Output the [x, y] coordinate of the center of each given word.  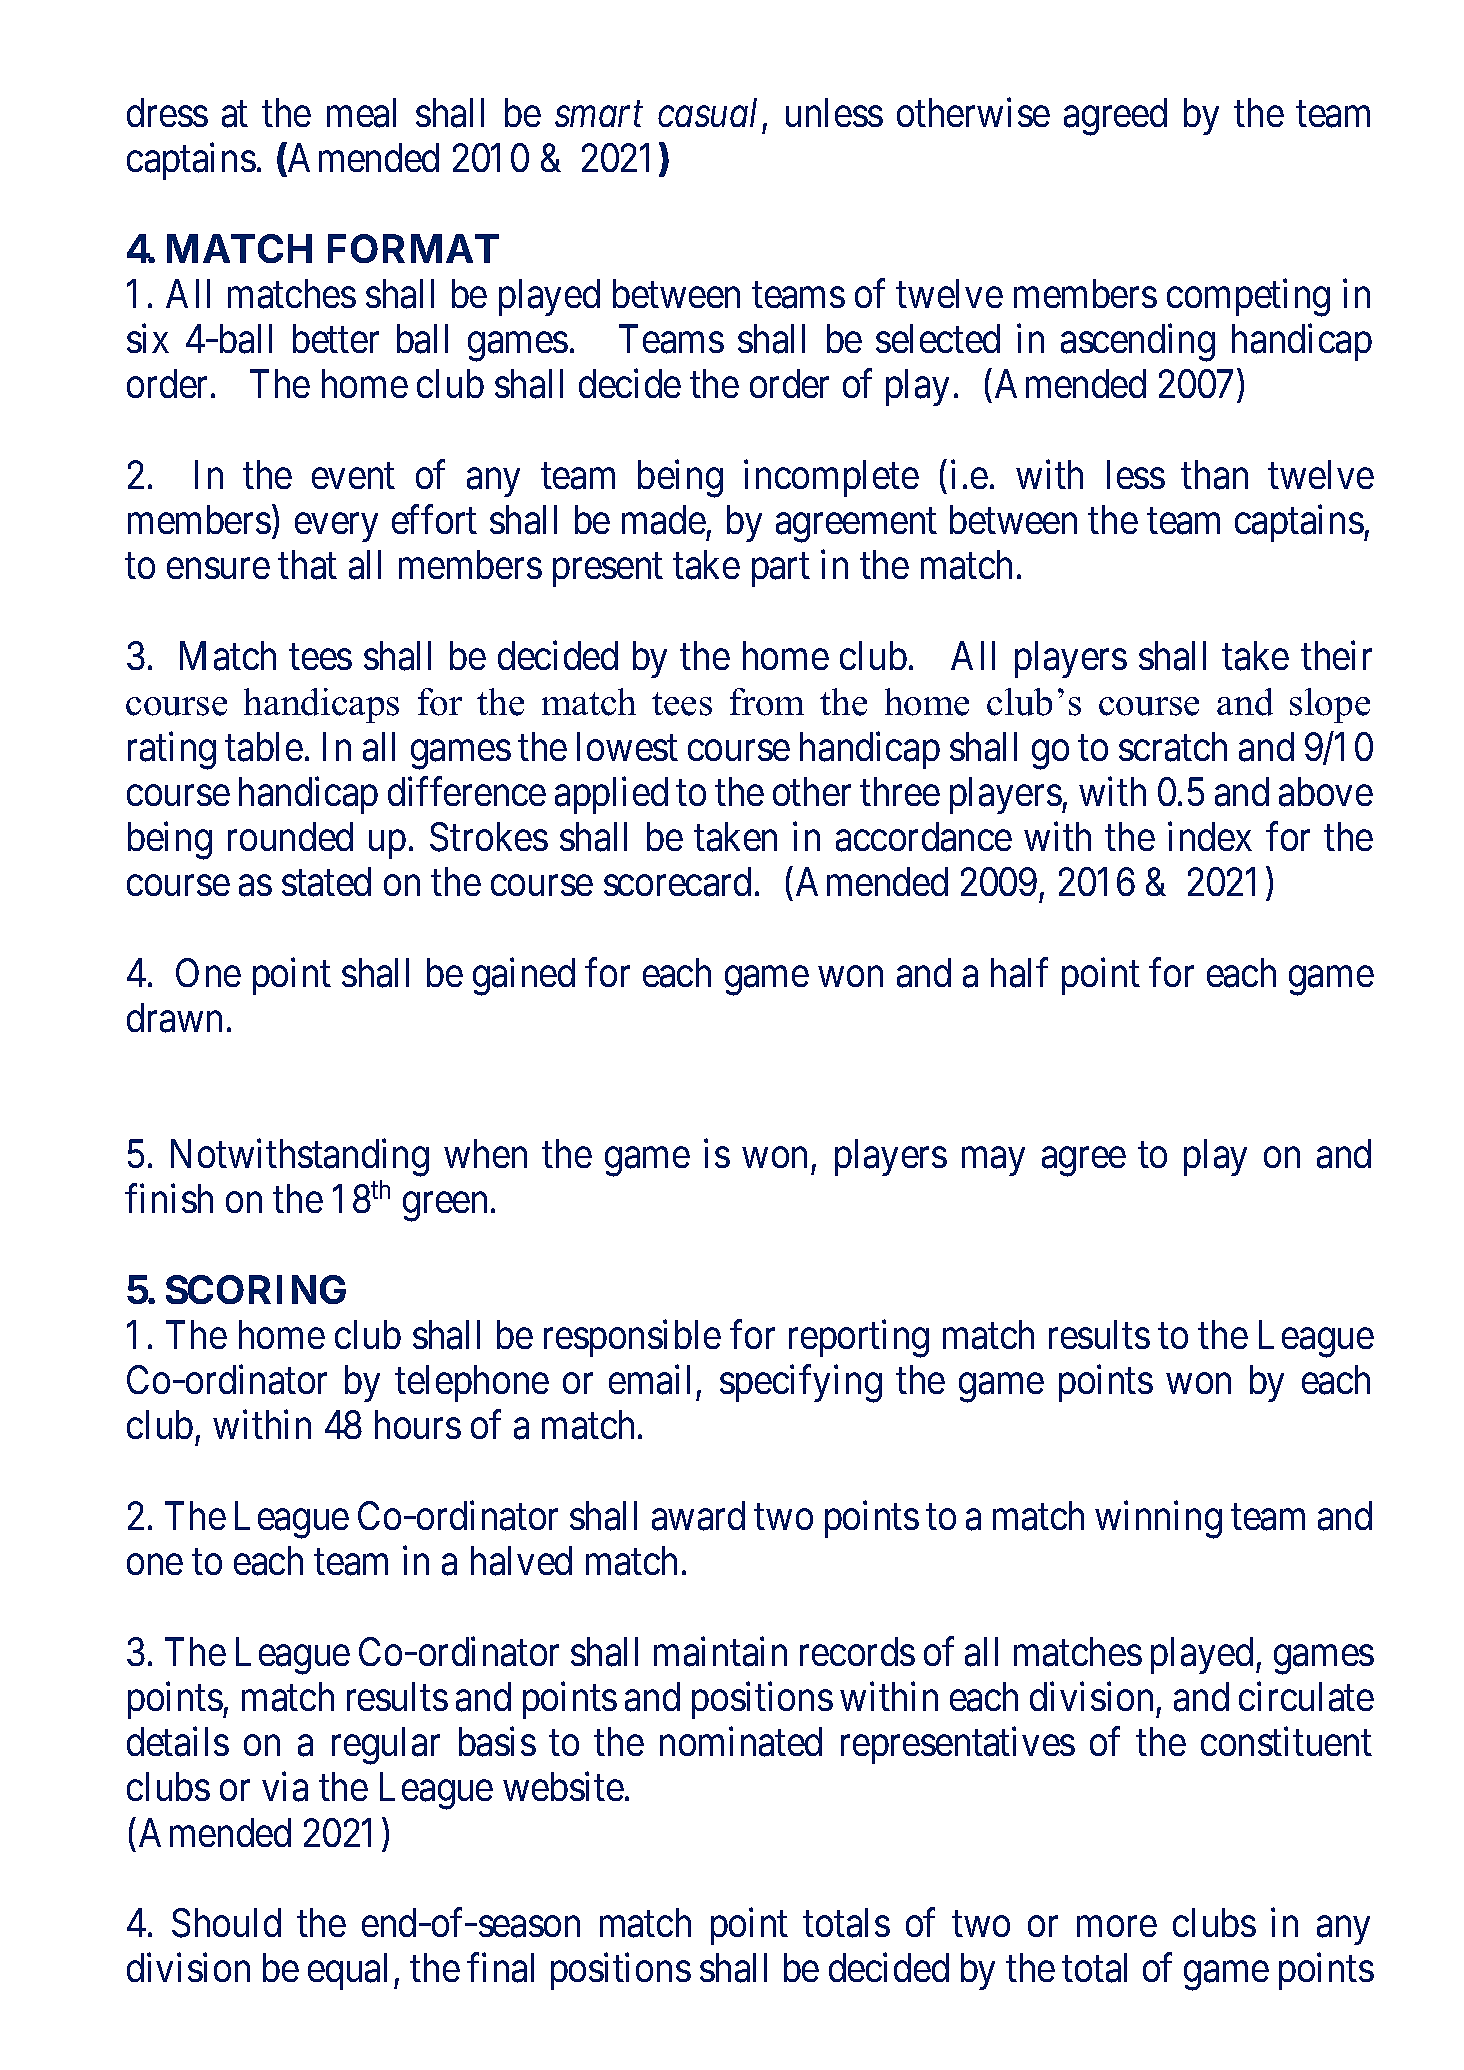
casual [707, 112]
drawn [174, 1018]
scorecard [677, 882]
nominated [741, 1742]
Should [226, 1923]
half [1019, 973]
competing [1248, 298]
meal [361, 113]
